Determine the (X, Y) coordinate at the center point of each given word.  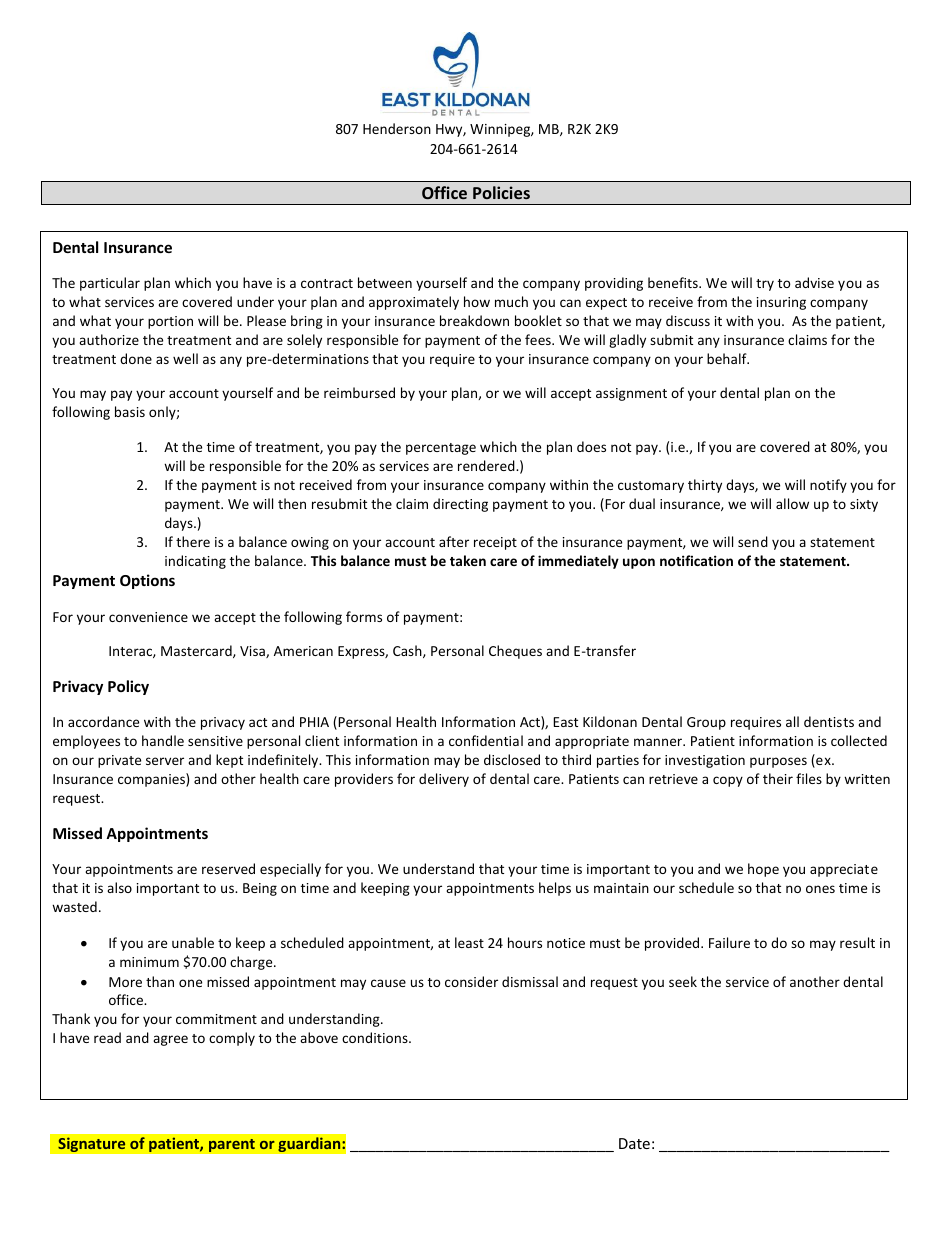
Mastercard (197, 651)
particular (110, 284)
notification (696, 560)
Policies (501, 192)
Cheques (515, 652)
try (765, 285)
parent (232, 1145)
